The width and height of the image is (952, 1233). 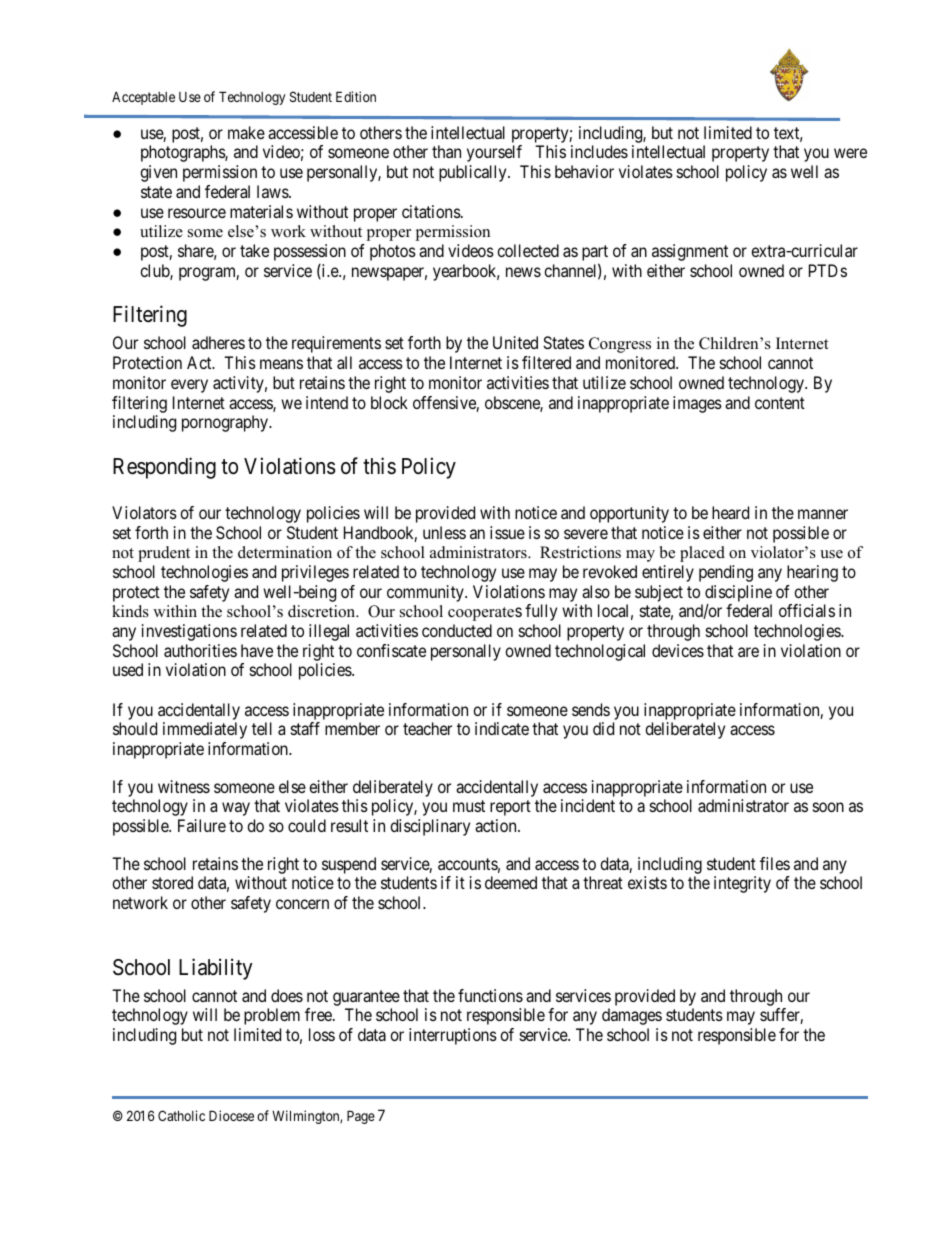 I want to click on integrity, so click(x=742, y=884).
